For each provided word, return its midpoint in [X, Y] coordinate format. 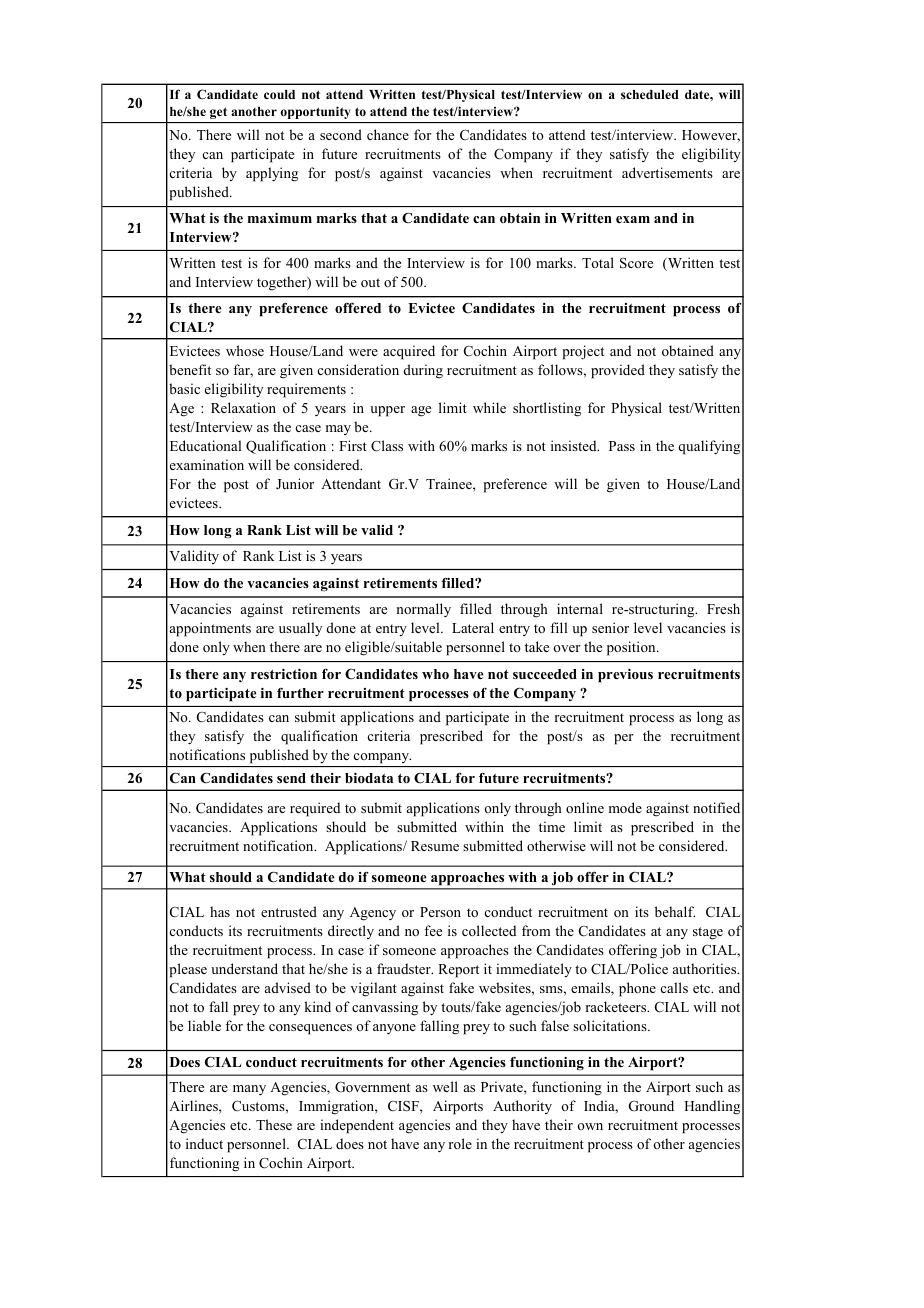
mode [625, 807]
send [291, 778]
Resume [435, 846]
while [489, 407]
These [274, 1124]
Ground [651, 1106]
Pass [622, 446]
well [445, 1086]
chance [388, 134]
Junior [295, 483]
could [279, 94]
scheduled [650, 94]
